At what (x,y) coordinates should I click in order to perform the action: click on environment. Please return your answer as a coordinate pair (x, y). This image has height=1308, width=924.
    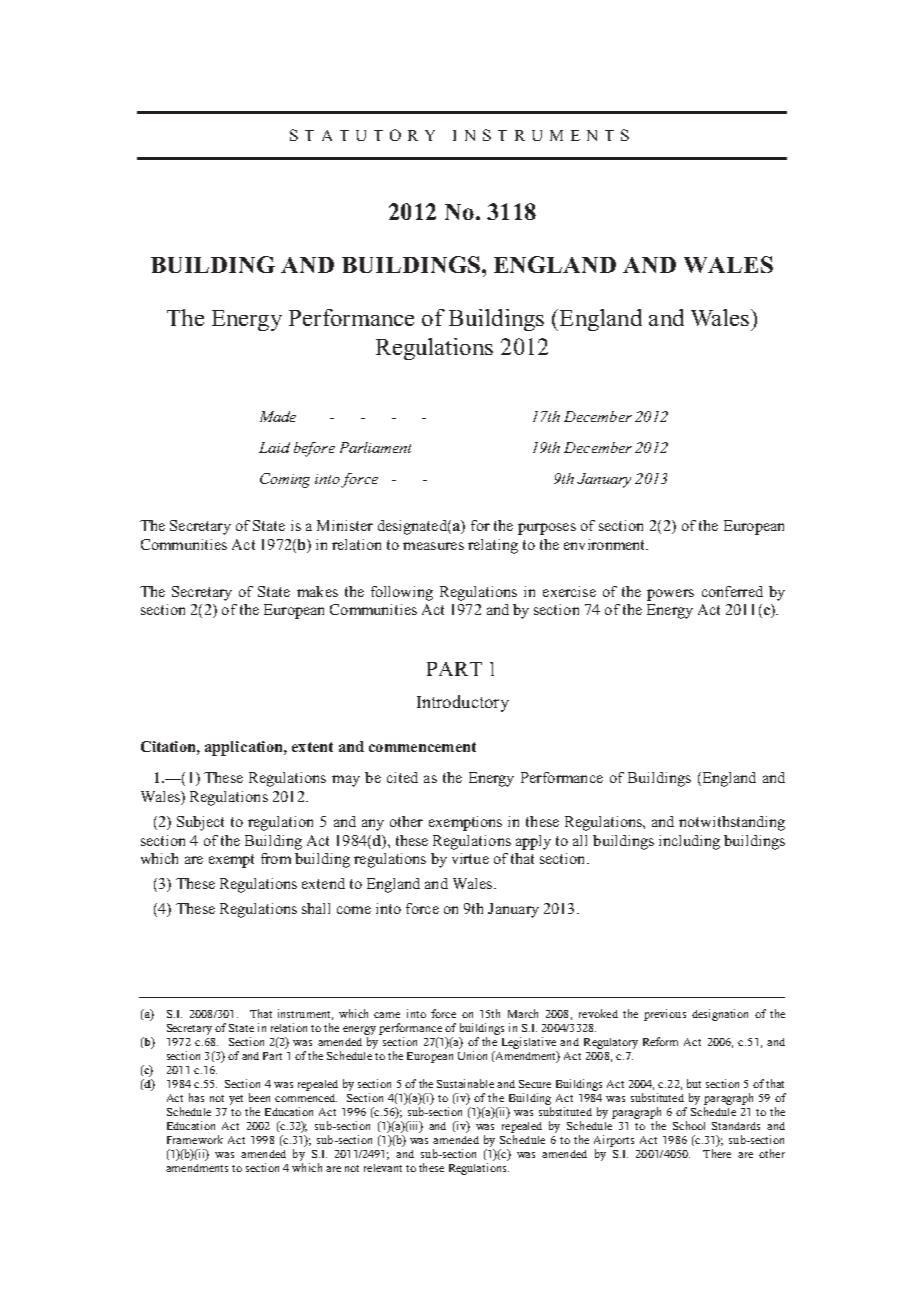
    Looking at the image, I should click on (606, 544).
